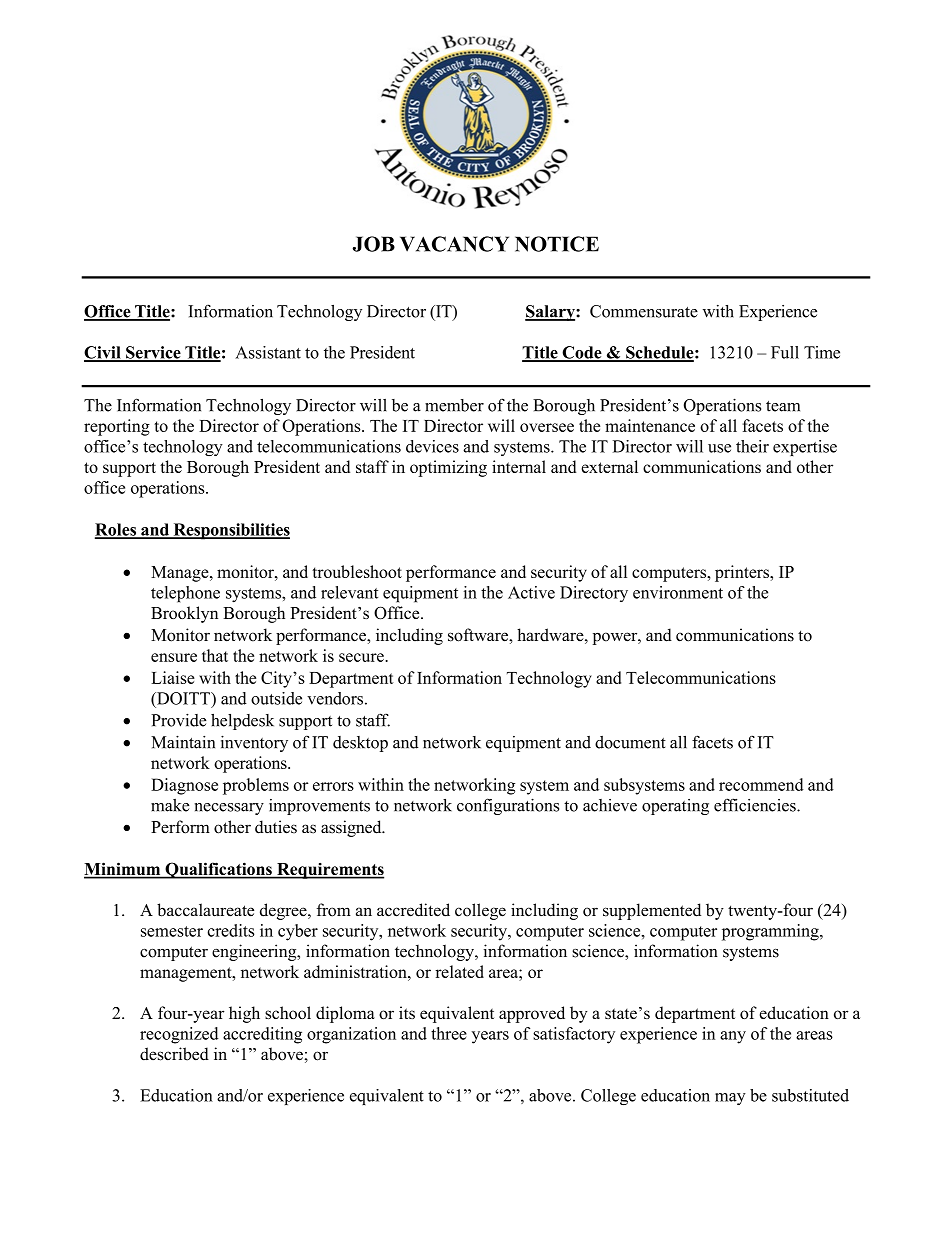 Image resolution: width=952 pixels, height=1233 pixels. Describe the element at coordinates (362, 657) in the page. I see `secure` at that location.
